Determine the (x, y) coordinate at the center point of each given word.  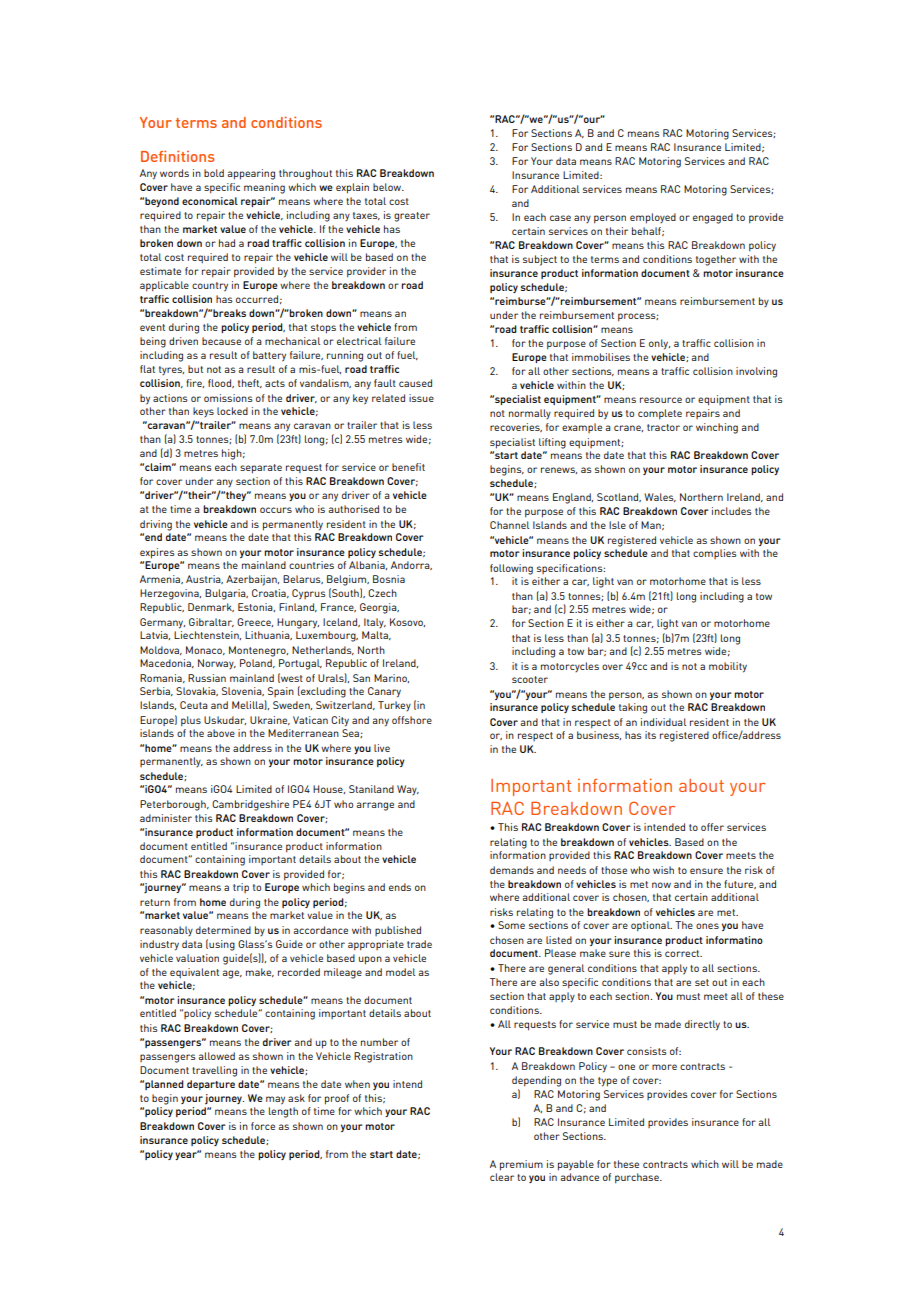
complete (660, 414)
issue (421, 398)
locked (232, 411)
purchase (638, 1178)
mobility (728, 667)
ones (707, 926)
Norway (217, 664)
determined (223, 930)
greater (412, 217)
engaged (713, 218)
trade (419, 944)
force (263, 1126)
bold (214, 173)
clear (502, 1177)
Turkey (394, 706)
